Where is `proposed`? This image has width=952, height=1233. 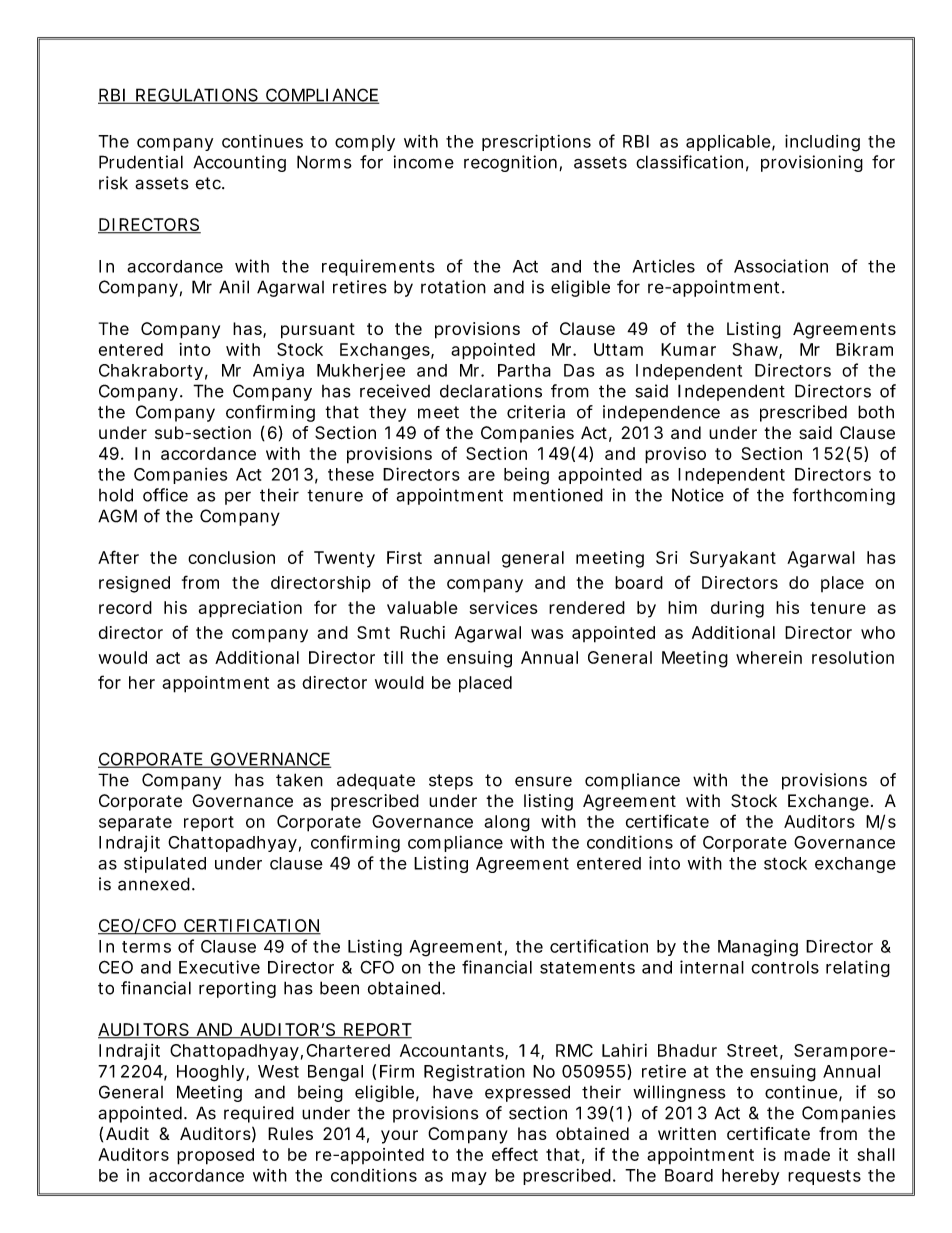
proposed is located at coordinates (215, 1156).
